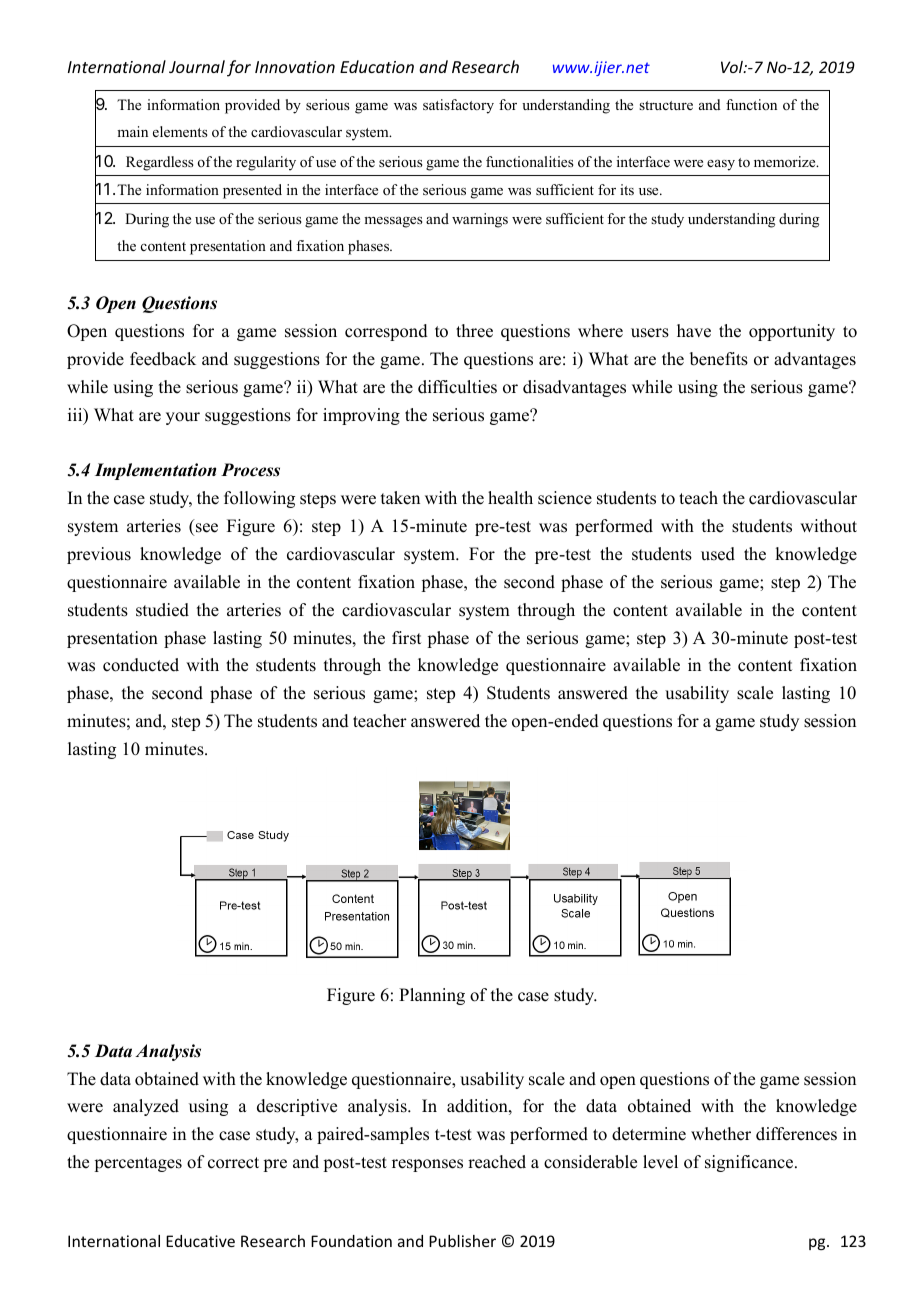 The width and height of the page is (924, 1308). Describe the element at coordinates (141, 665) in the page. I see `conducted` at that location.
